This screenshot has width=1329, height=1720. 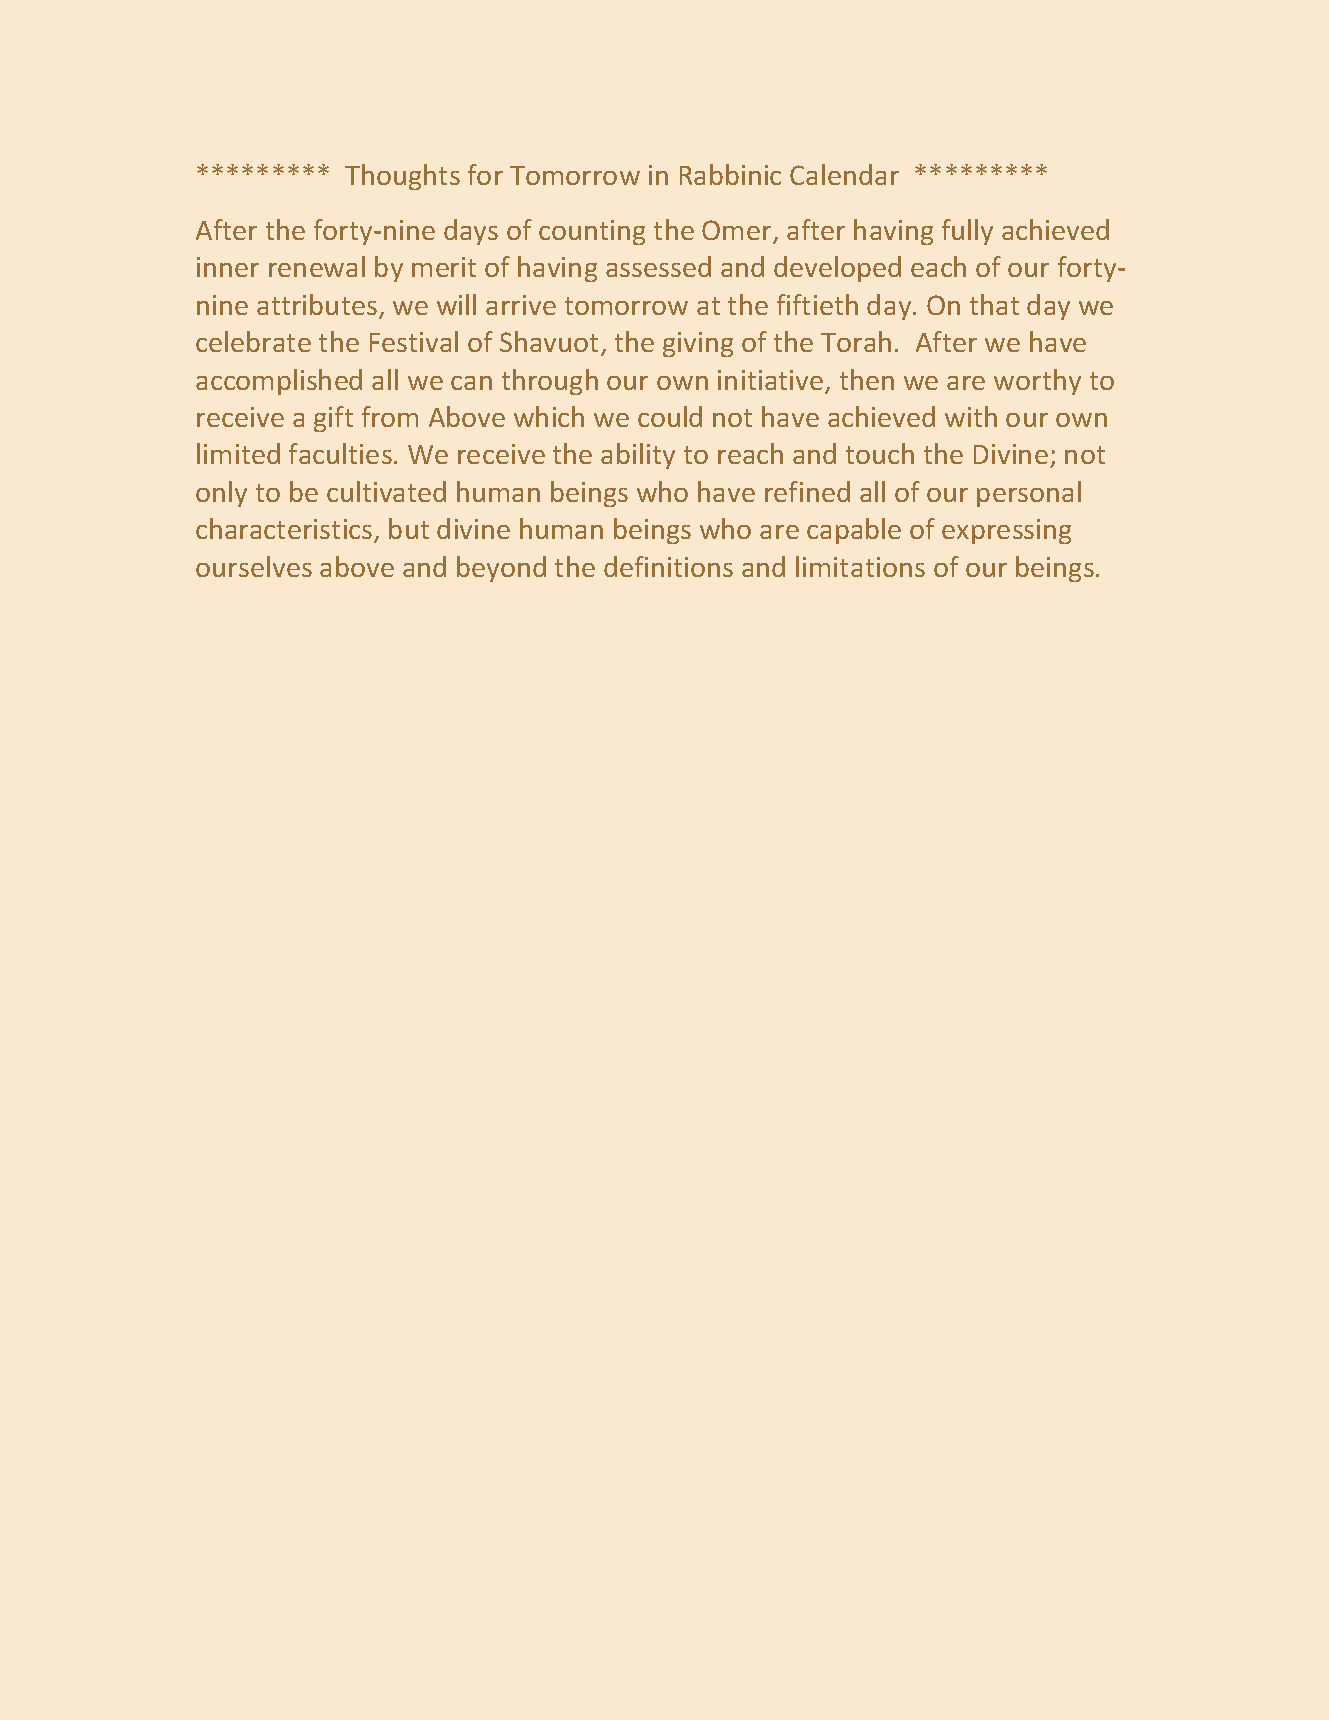 What do you see at coordinates (402, 177) in the screenshot?
I see `Thoughts` at bounding box center [402, 177].
